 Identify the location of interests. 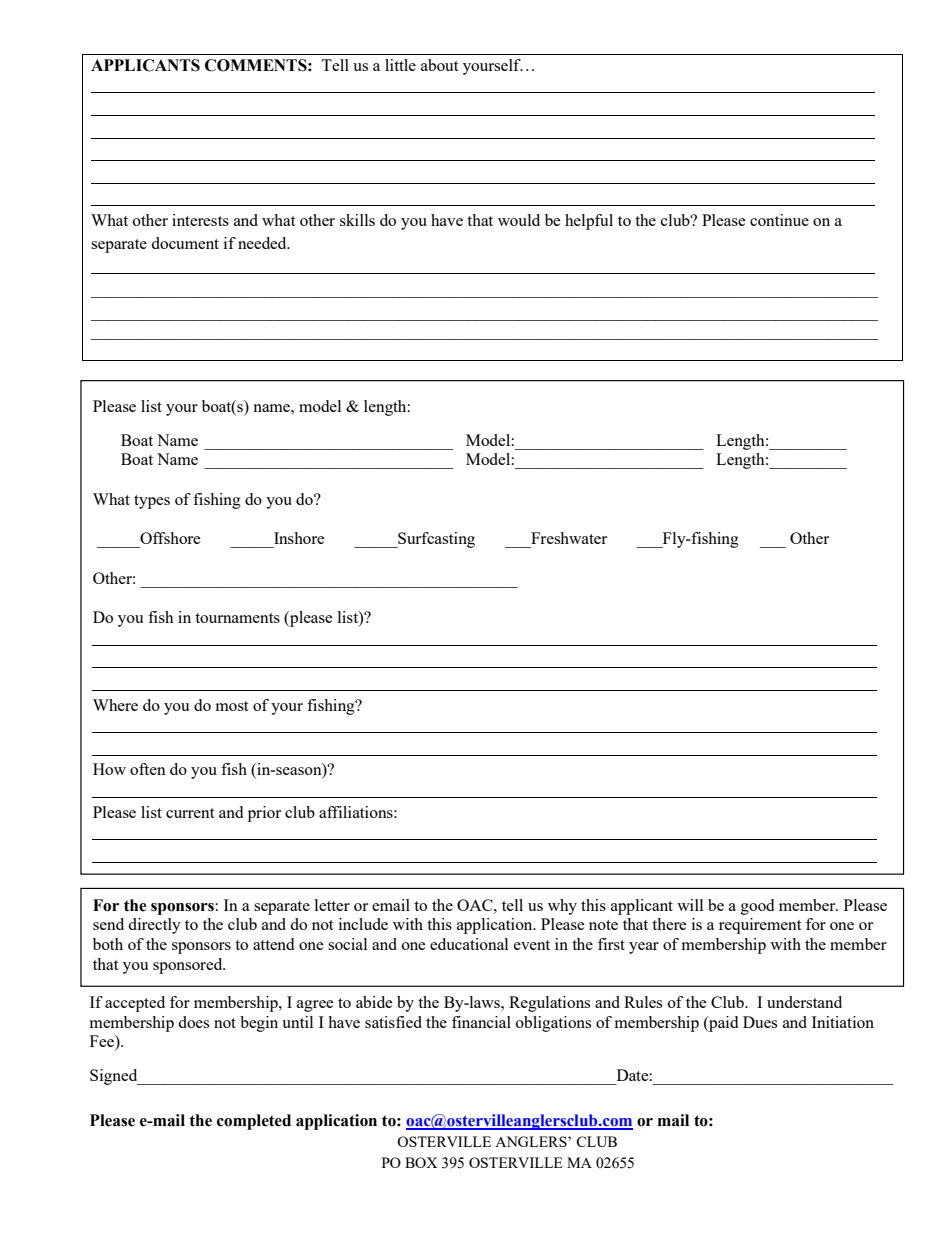
(200, 220).
